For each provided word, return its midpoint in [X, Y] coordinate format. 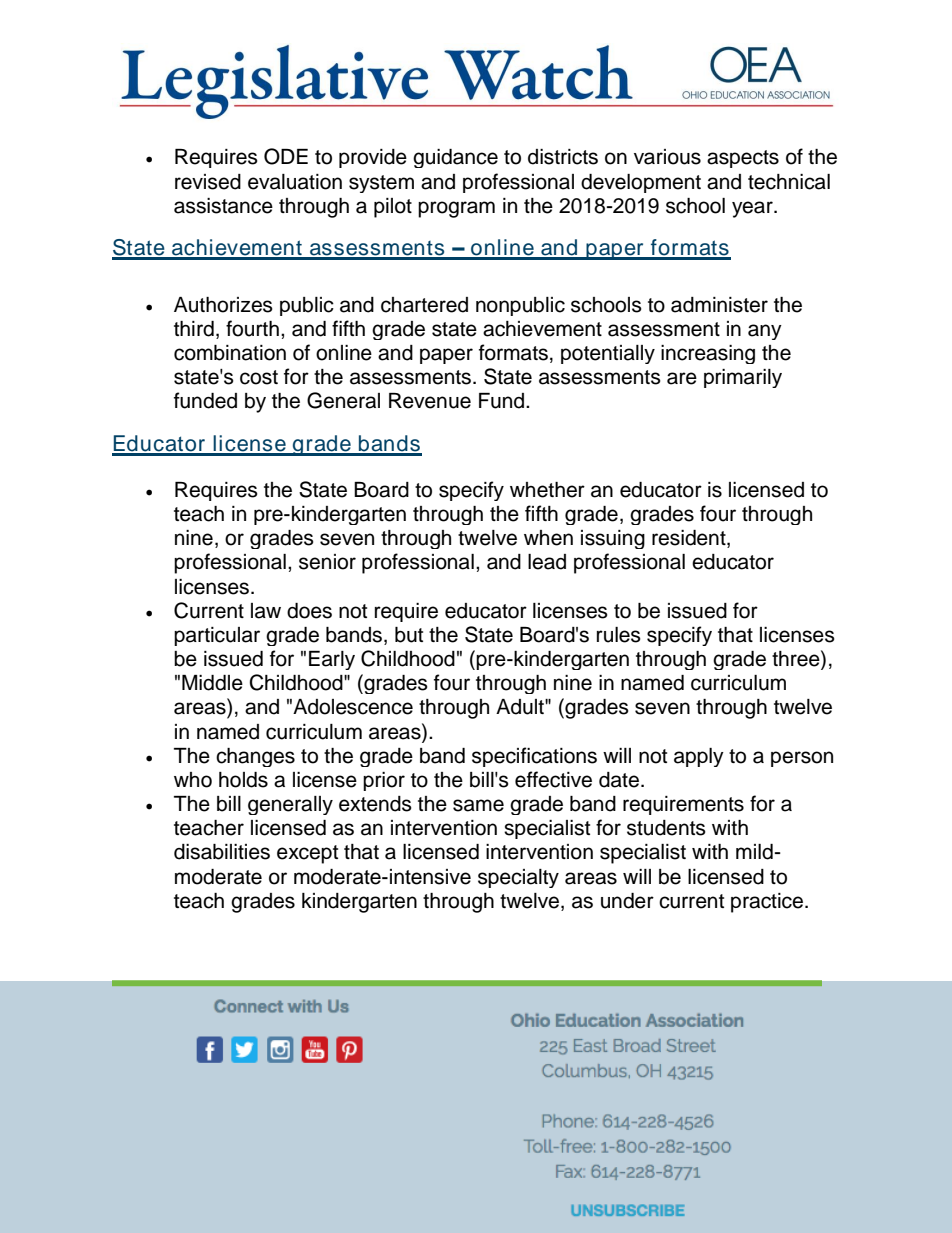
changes [255, 757]
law [266, 611]
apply [699, 757]
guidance [455, 158]
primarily [743, 378]
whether [547, 490]
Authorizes [223, 305]
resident [690, 539]
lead [547, 562]
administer [719, 305]
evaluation [295, 182]
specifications [534, 757]
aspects [743, 159]
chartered [424, 305]
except [307, 854]
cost [259, 377]
